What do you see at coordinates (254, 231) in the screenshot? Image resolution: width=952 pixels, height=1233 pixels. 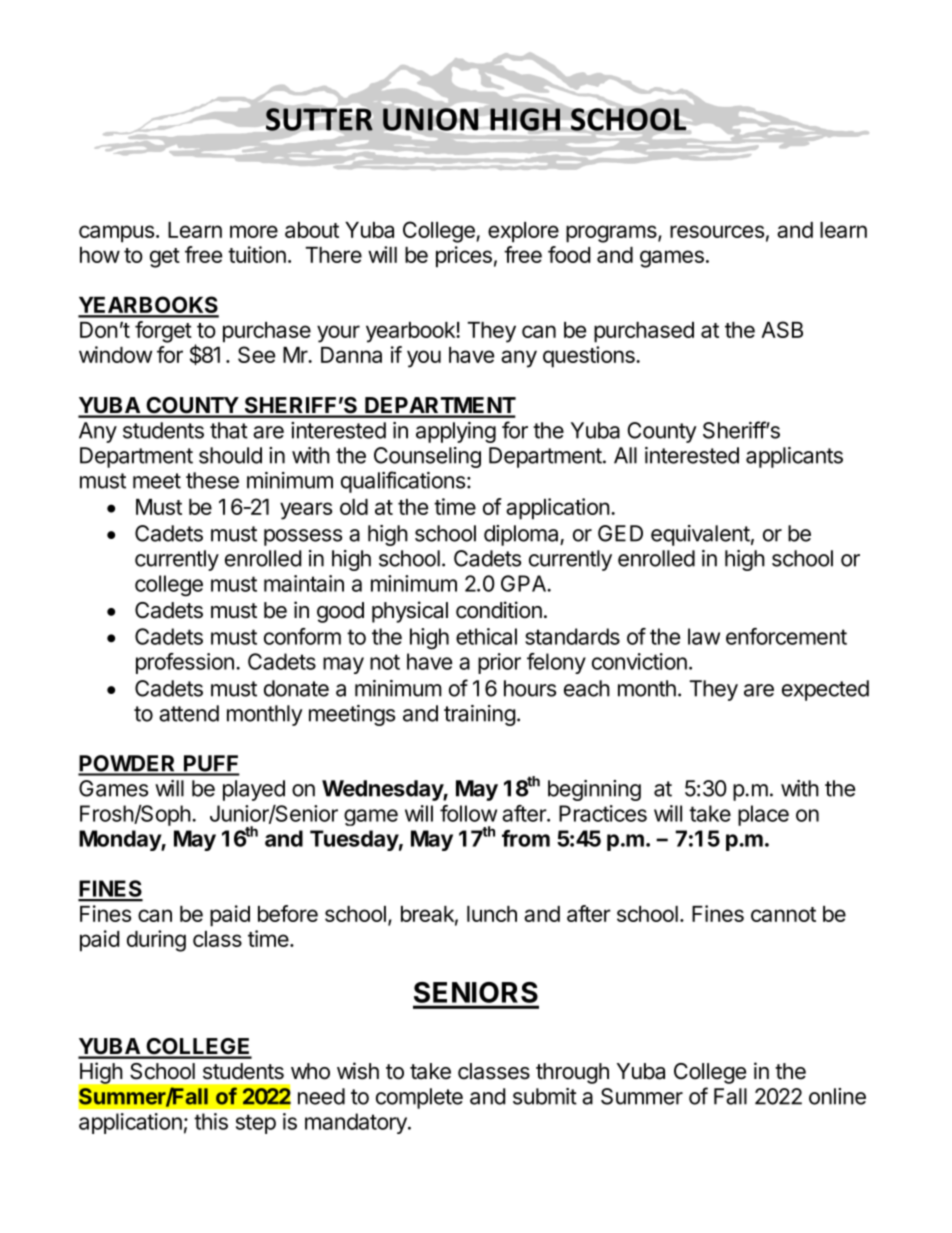 I see `more` at bounding box center [254, 231].
